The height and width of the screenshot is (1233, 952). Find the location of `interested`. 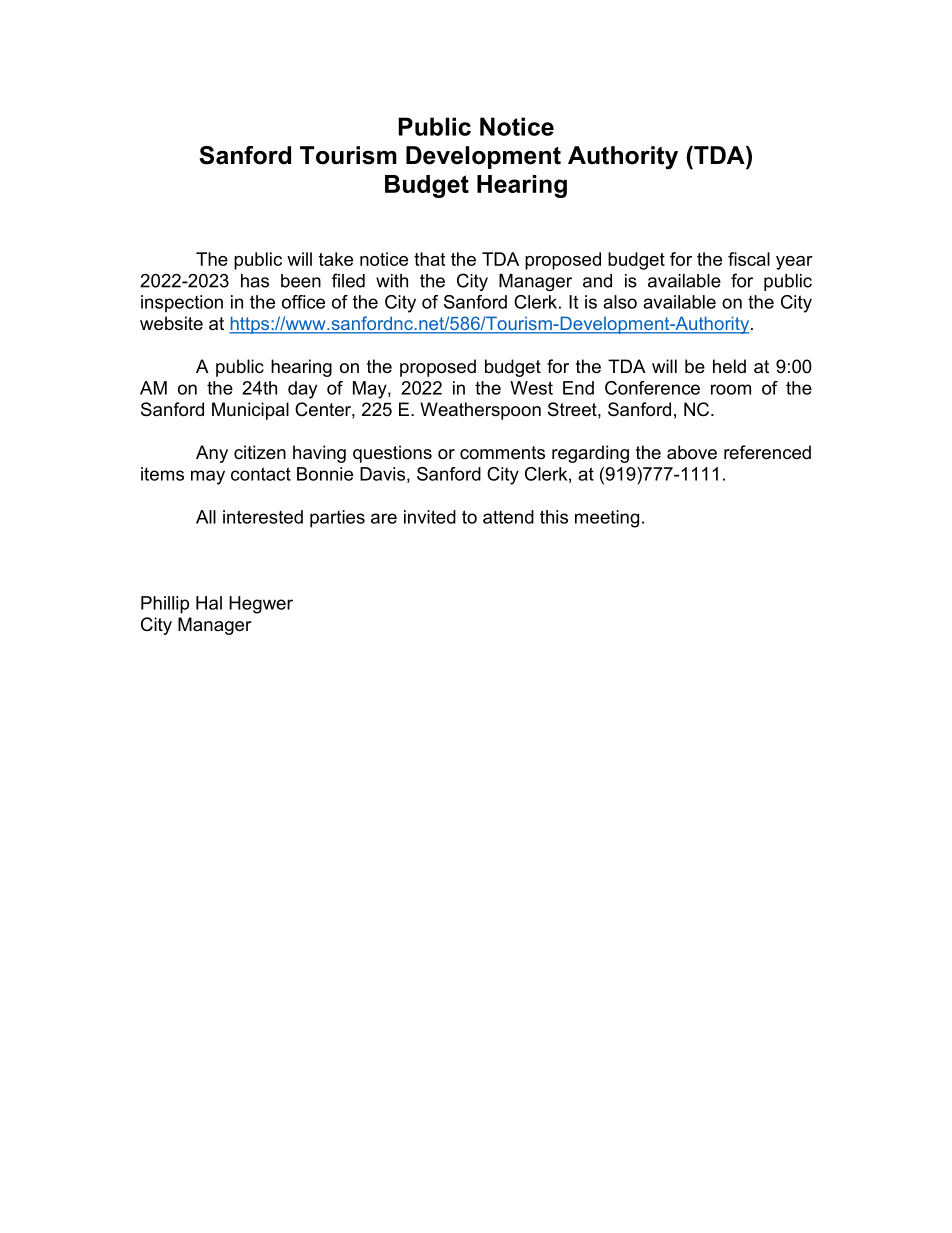

interested is located at coordinates (263, 517).
